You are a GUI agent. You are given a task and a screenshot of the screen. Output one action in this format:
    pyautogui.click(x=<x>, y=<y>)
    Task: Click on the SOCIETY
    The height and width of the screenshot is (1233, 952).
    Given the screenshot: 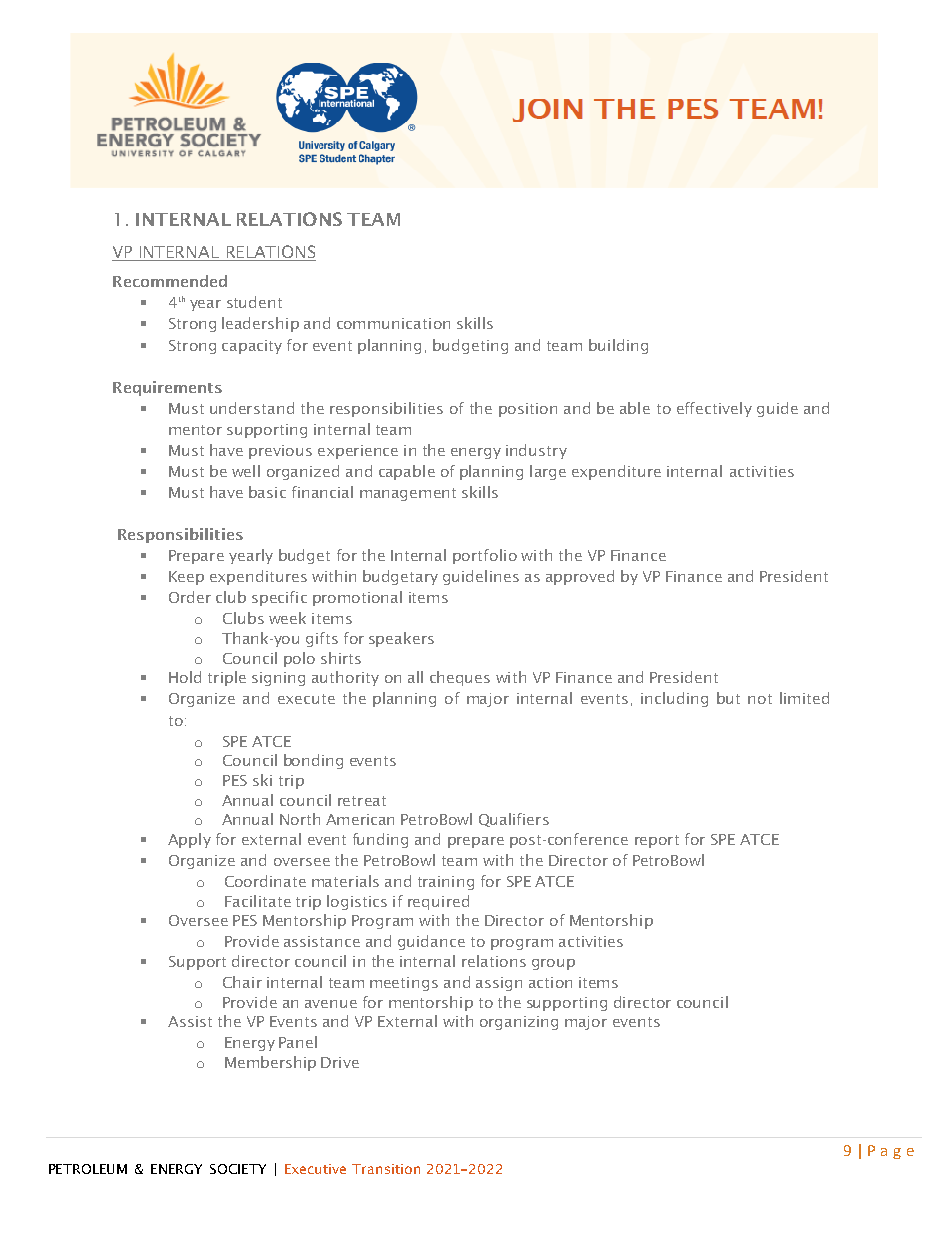 What is the action you would take?
    pyautogui.click(x=238, y=1169)
